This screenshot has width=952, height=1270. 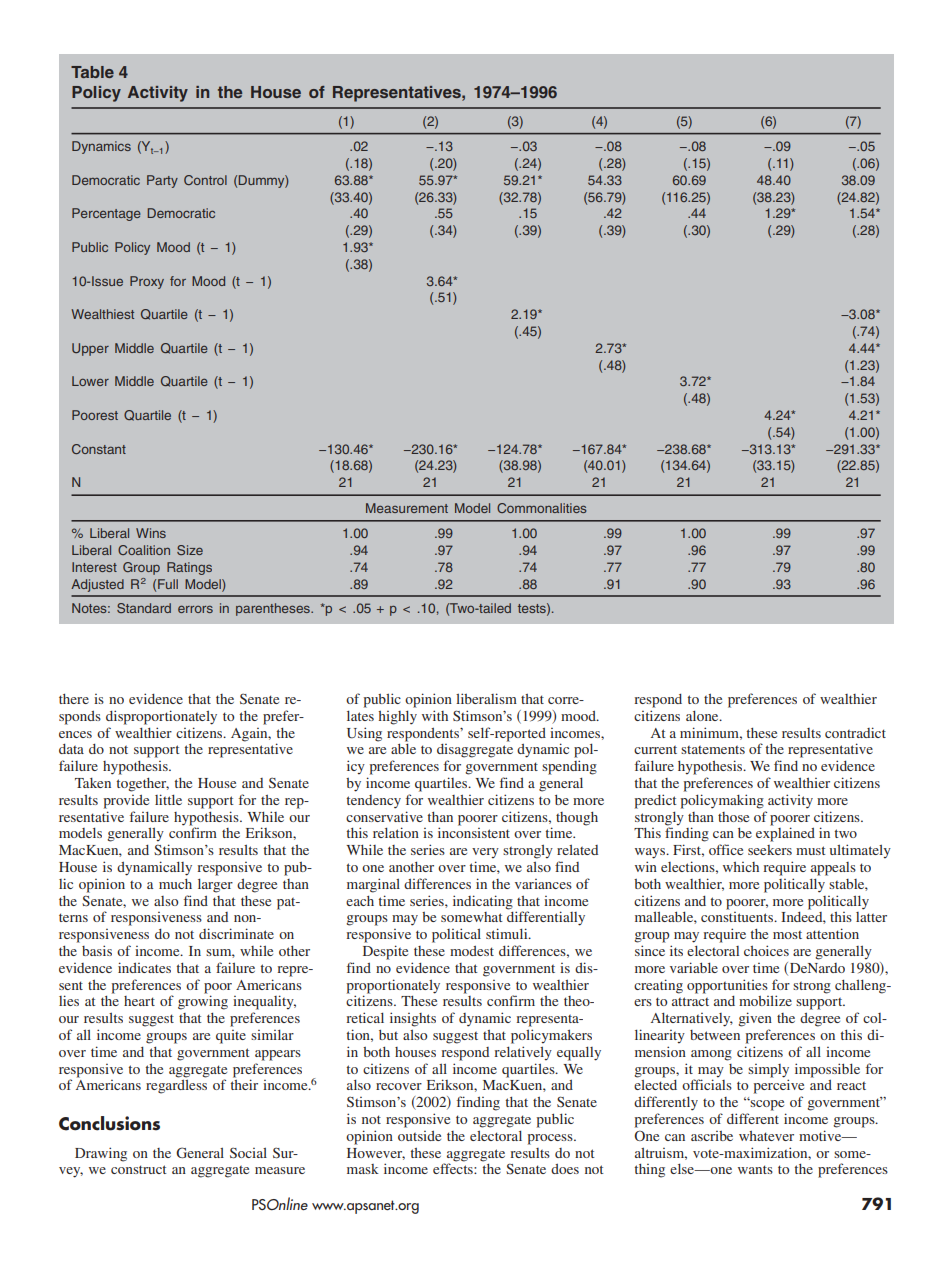 What do you see at coordinates (205, 180) in the screenshot?
I see `Control` at bounding box center [205, 180].
